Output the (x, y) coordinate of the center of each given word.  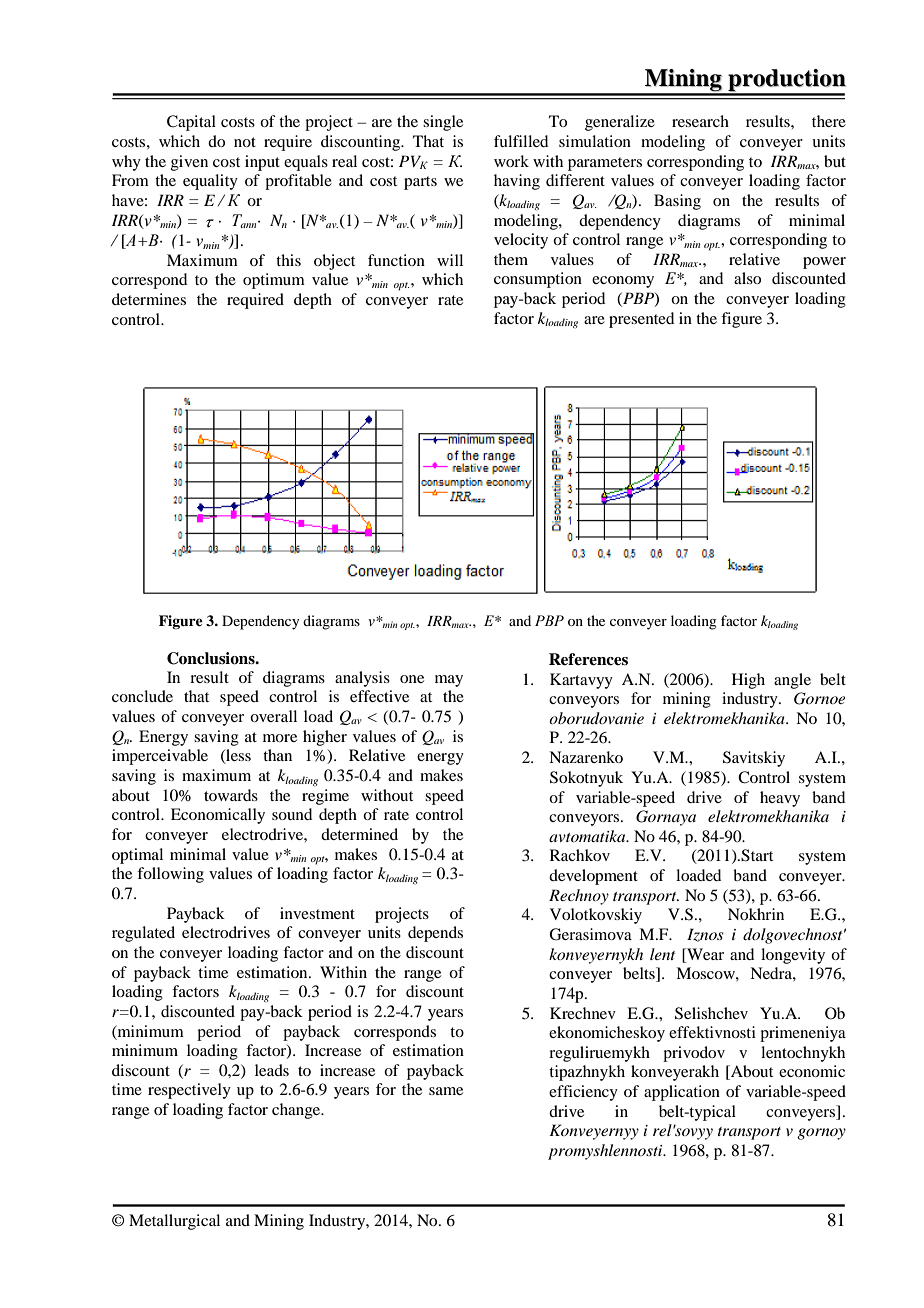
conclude (142, 696)
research (700, 121)
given (189, 163)
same (446, 1091)
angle (792, 681)
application (682, 1093)
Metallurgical (174, 1222)
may (449, 681)
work (511, 161)
